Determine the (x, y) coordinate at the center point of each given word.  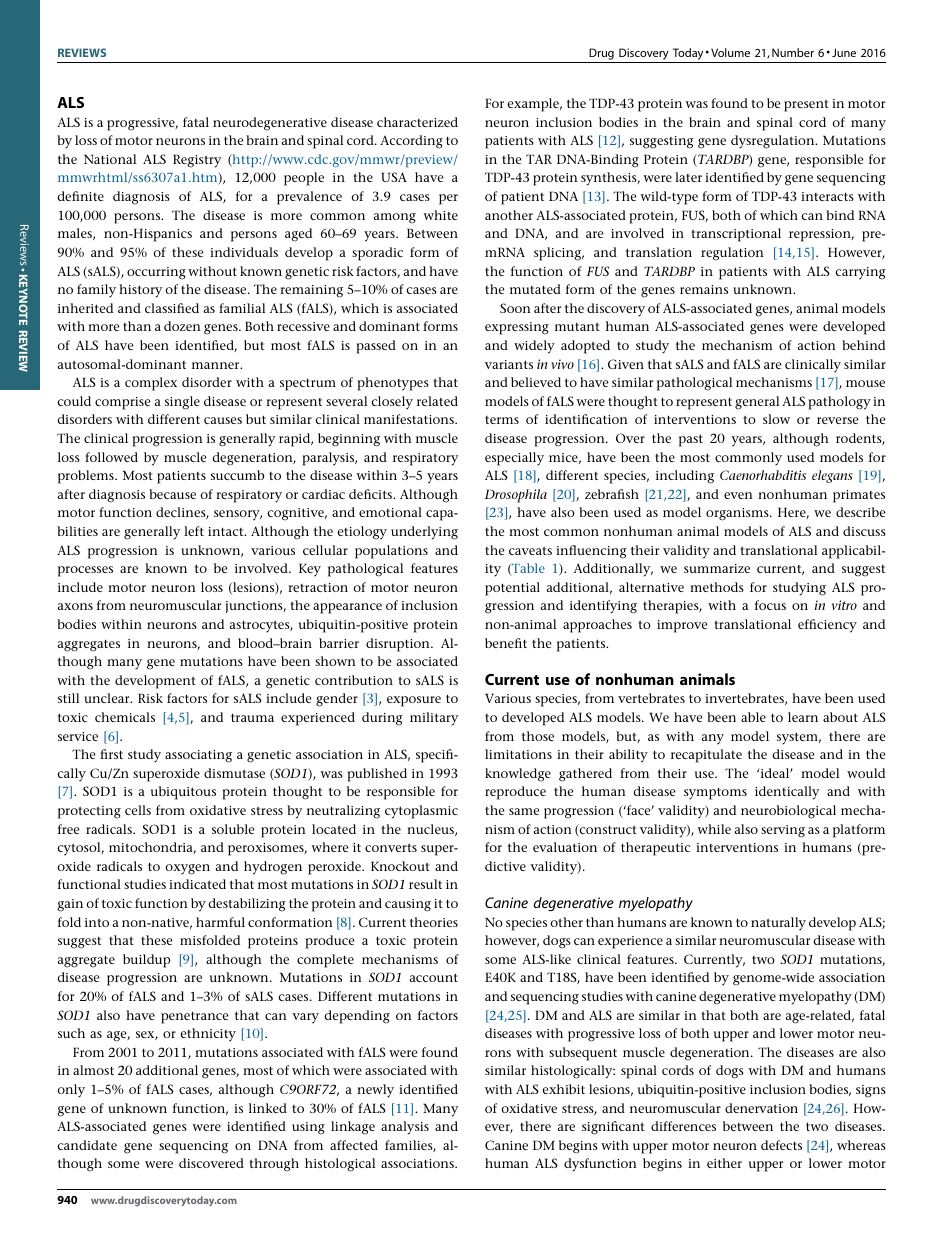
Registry (197, 161)
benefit (506, 643)
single (182, 403)
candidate (87, 1145)
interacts (827, 196)
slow (776, 419)
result (425, 884)
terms (502, 420)
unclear (108, 698)
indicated (197, 884)
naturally (778, 924)
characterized (417, 122)
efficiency (827, 626)
